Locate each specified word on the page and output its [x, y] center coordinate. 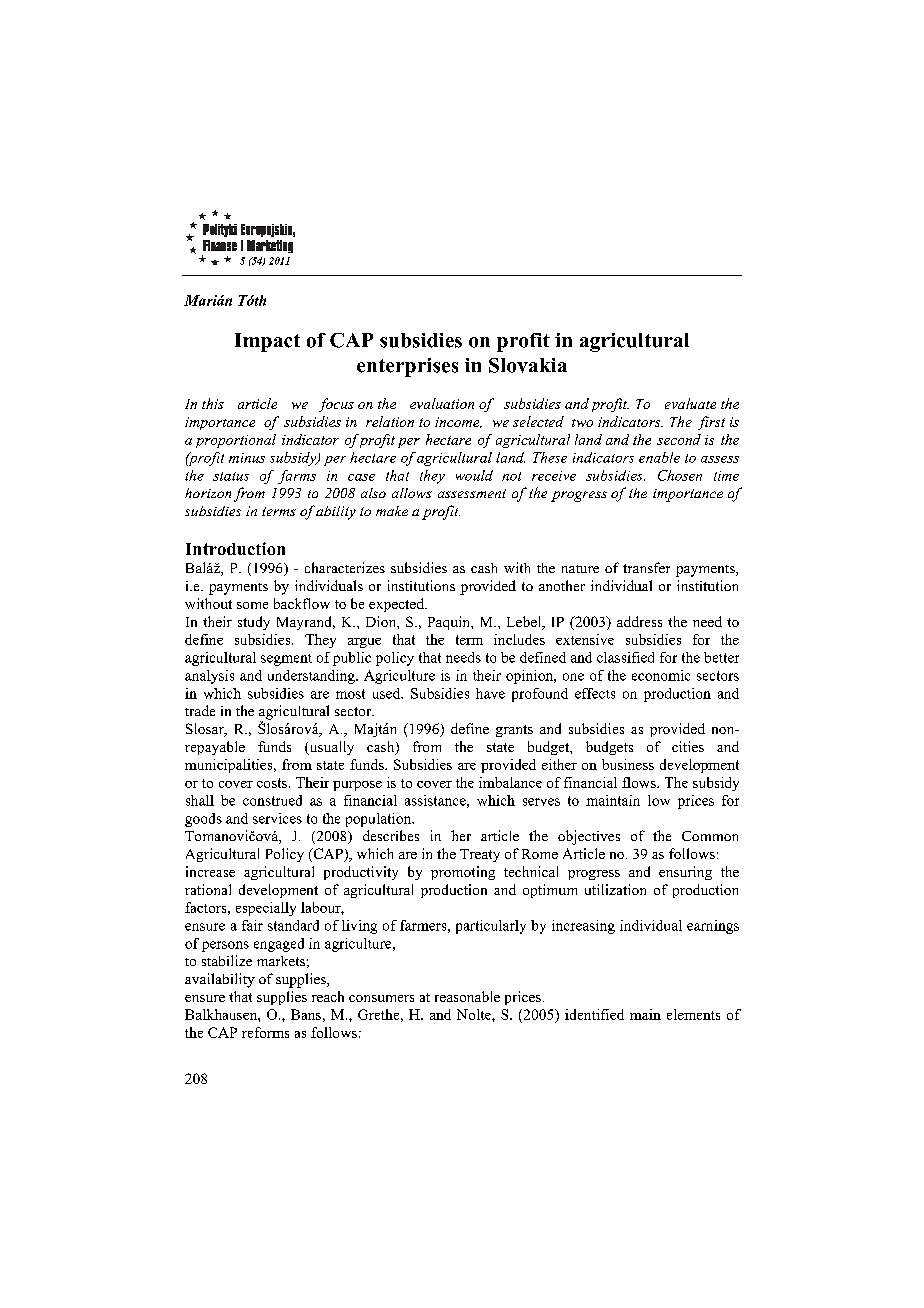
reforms [265, 1032]
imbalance [510, 782]
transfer [646, 567]
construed [272, 800]
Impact [267, 342]
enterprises [407, 367]
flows [640, 782]
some [252, 605]
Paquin [450, 623]
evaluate [690, 403]
